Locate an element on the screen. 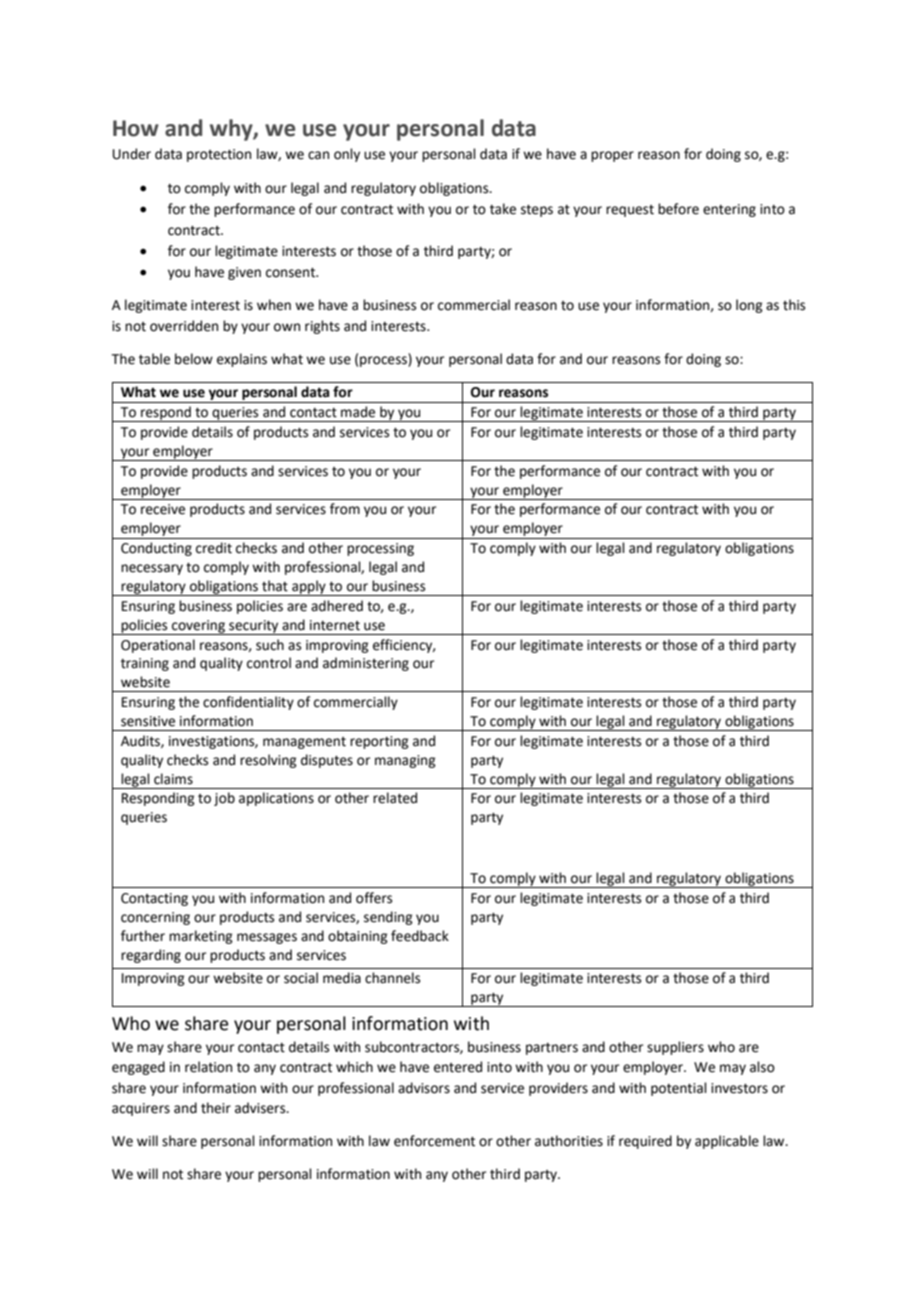  related is located at coordinates (395, 798).
